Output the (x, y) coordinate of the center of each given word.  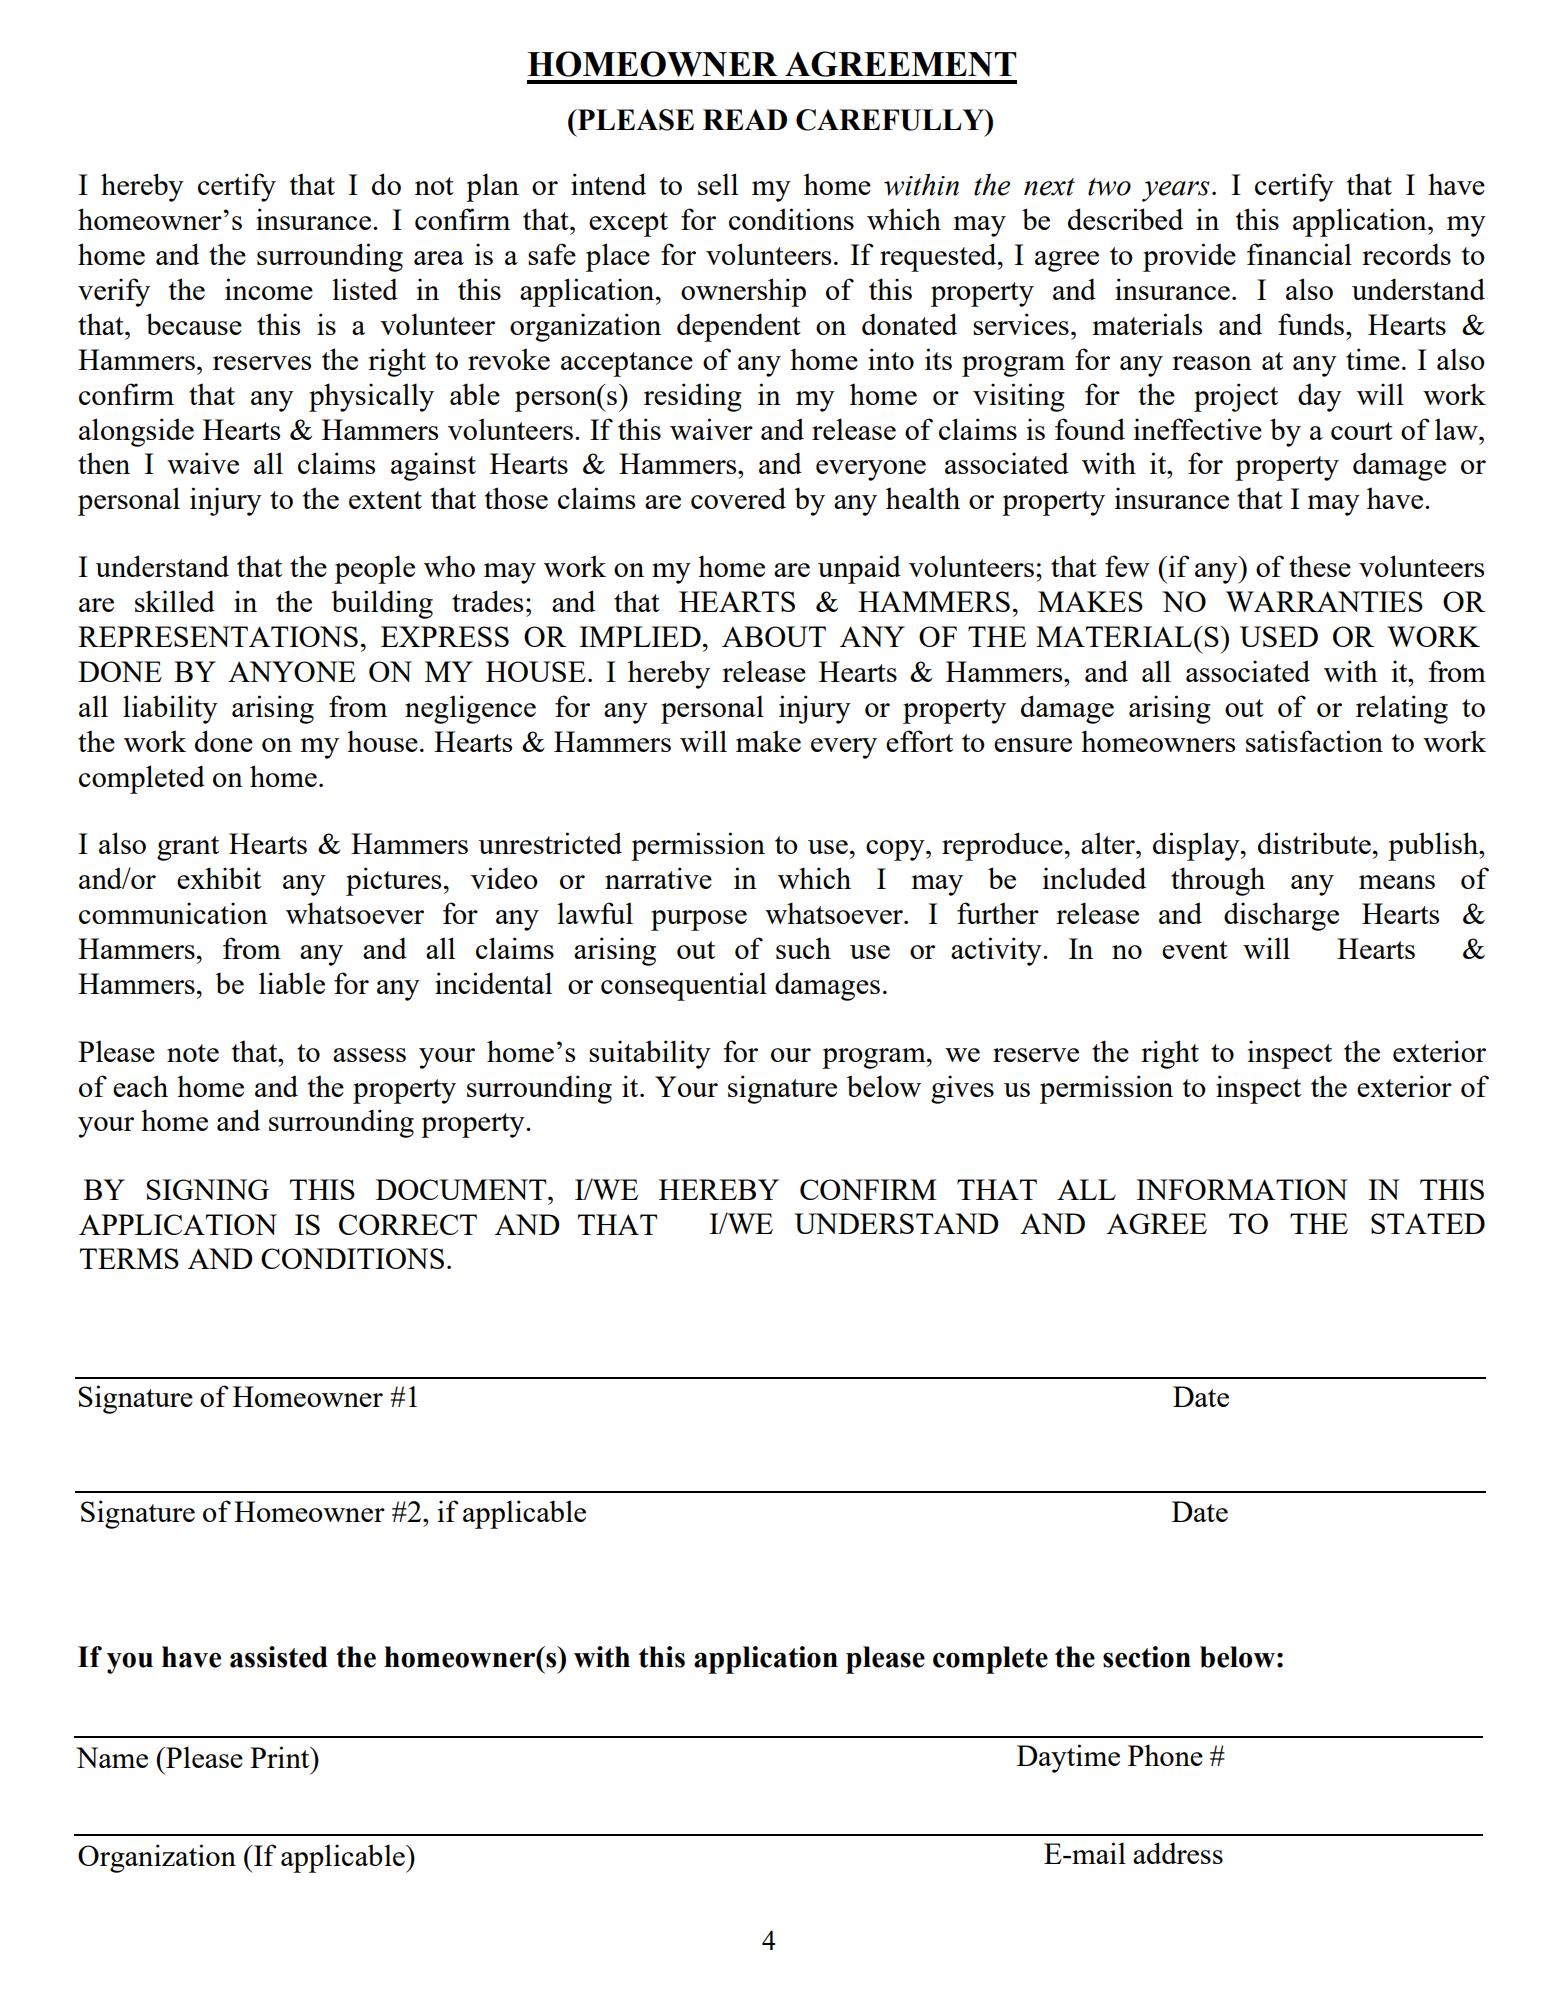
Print (281, 1757)
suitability (650, 1054)
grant (188, 848)
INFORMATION (1242, 1189)
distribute (1314, 843)
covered (738, 498)
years (1176, 191)
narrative (658, 878)
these (1320, 566)
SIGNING (207, 1189)
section (1147, 1657)
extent (385, 500)
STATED (1428, 1223)
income (269, 289)
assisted (279, 1657)
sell (718, 184)
